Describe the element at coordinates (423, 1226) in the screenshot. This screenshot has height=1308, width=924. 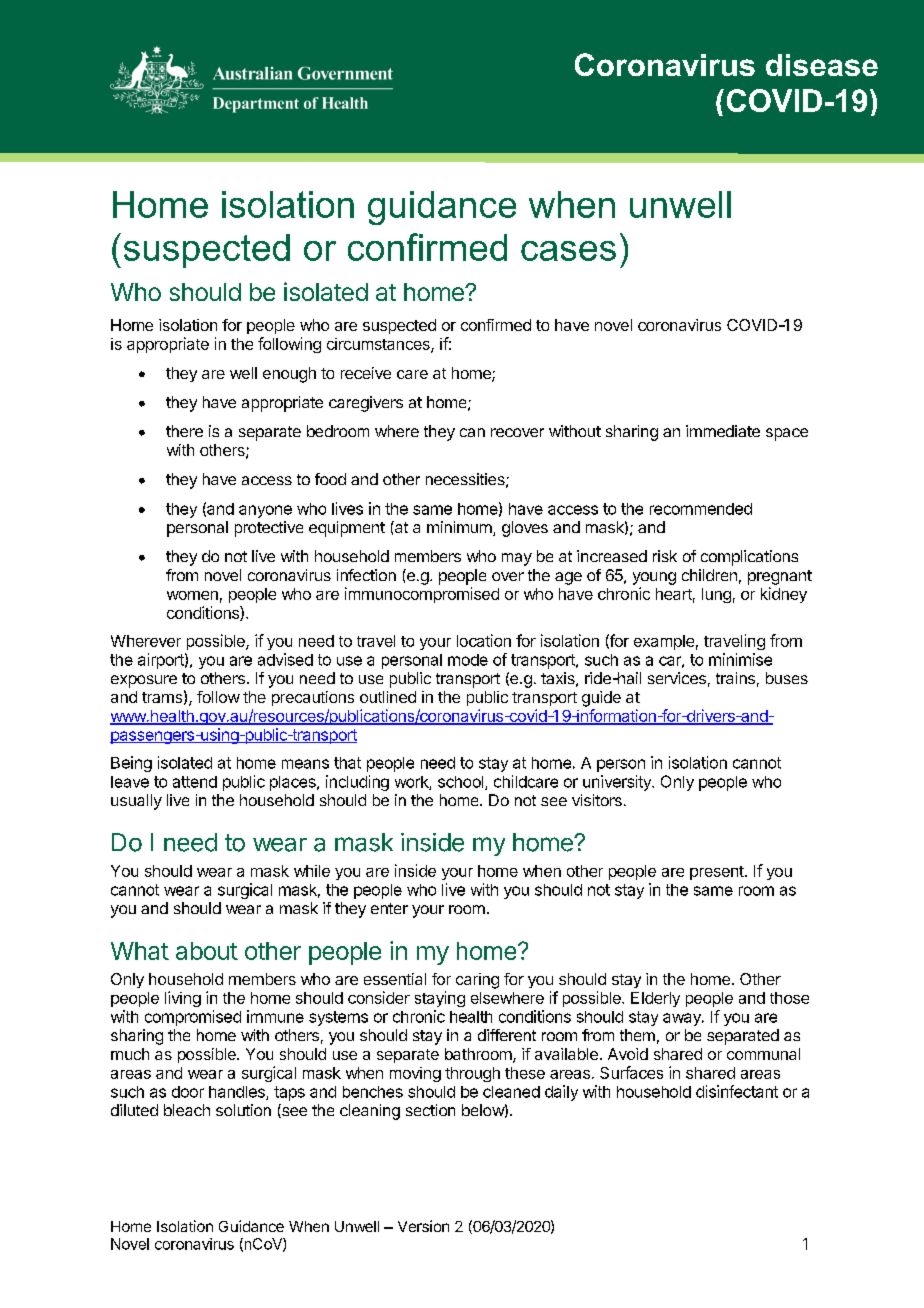
I see `Version` at that location.
